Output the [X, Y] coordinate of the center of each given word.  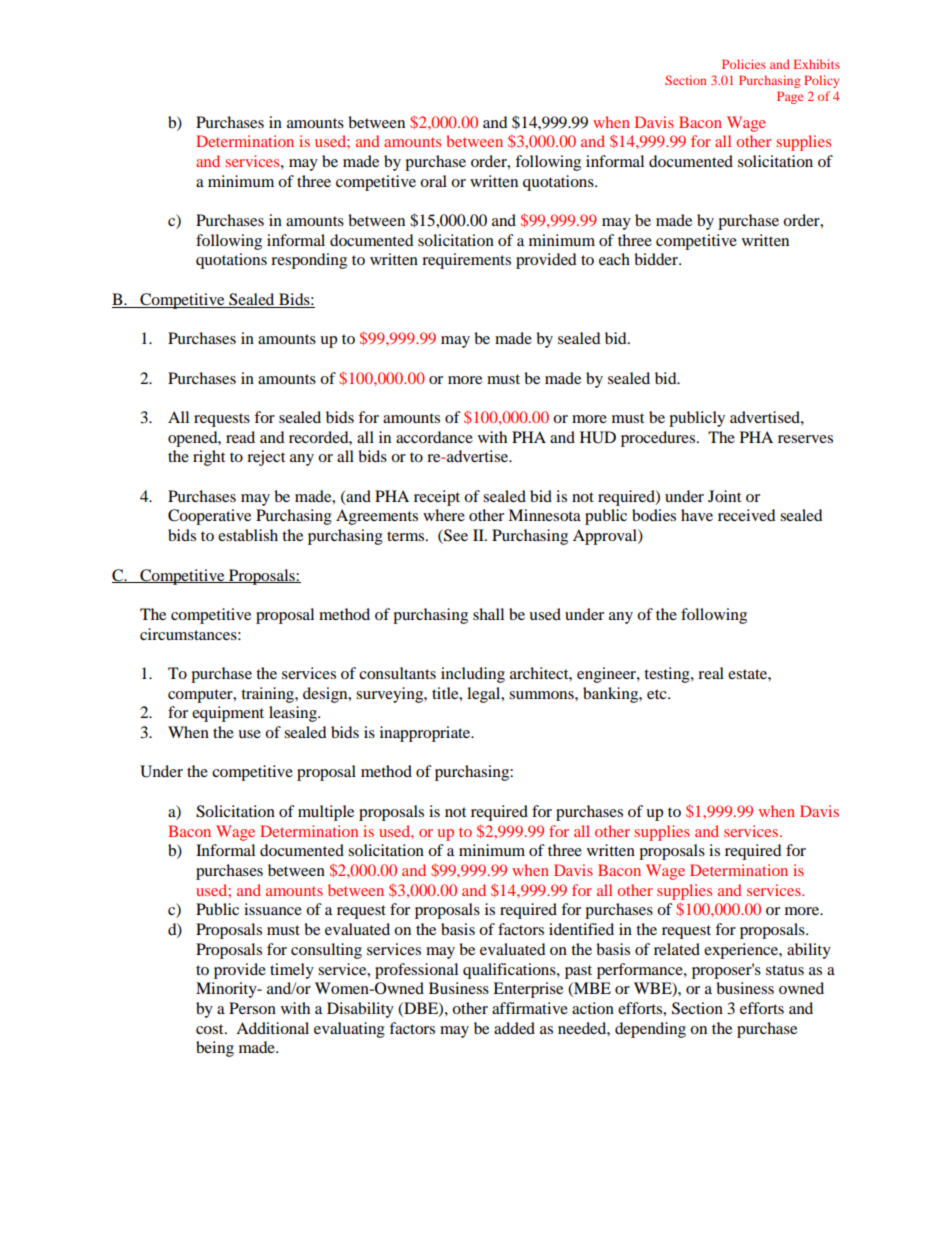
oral [433, 181]
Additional [272, 1028]
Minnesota [544, 515]
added [514, 1028]
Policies [744, 64]
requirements [466, 261]
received [747, 515]
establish [248, 535]
